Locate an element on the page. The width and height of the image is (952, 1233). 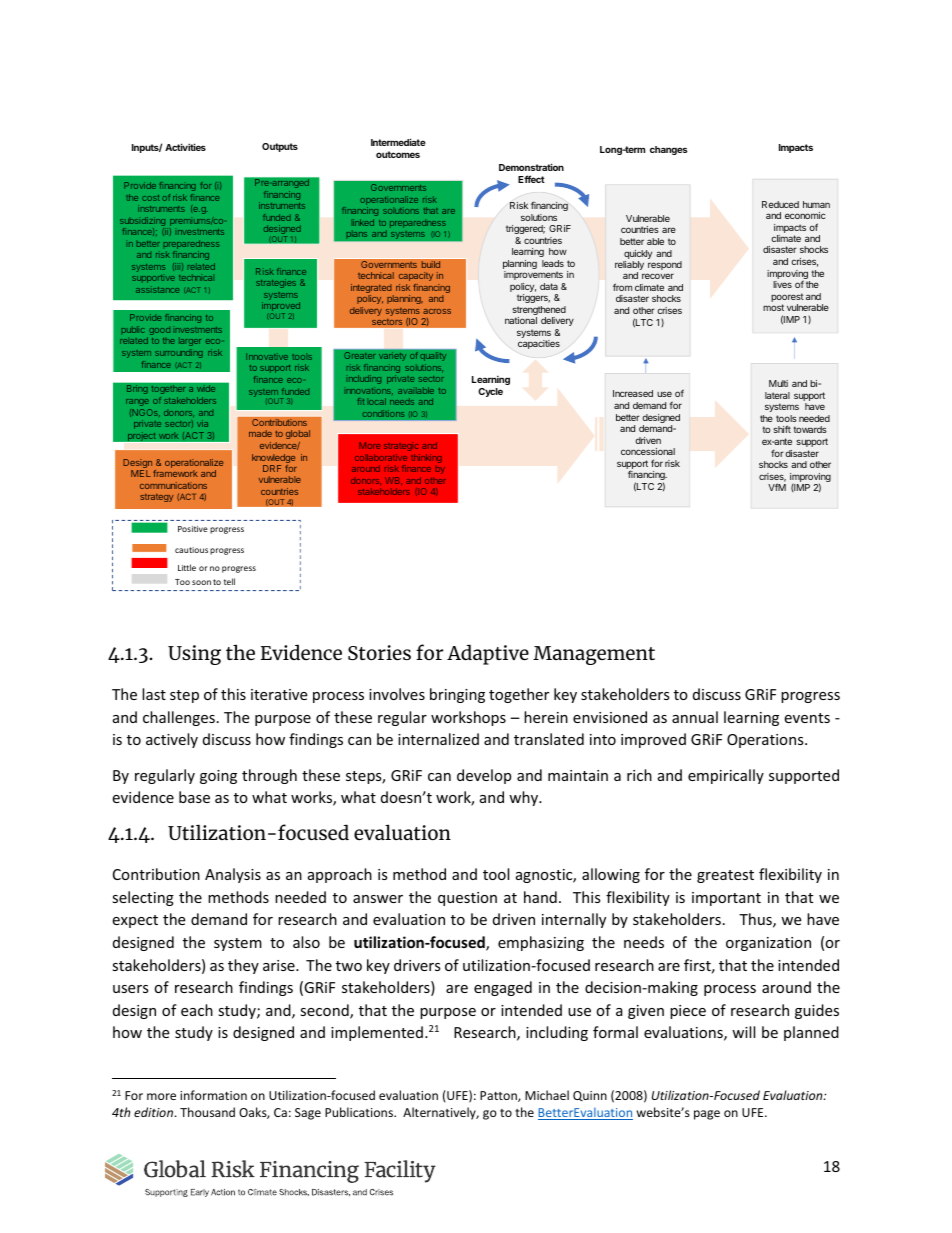
Patton is located at coordinates (499, 1096).
